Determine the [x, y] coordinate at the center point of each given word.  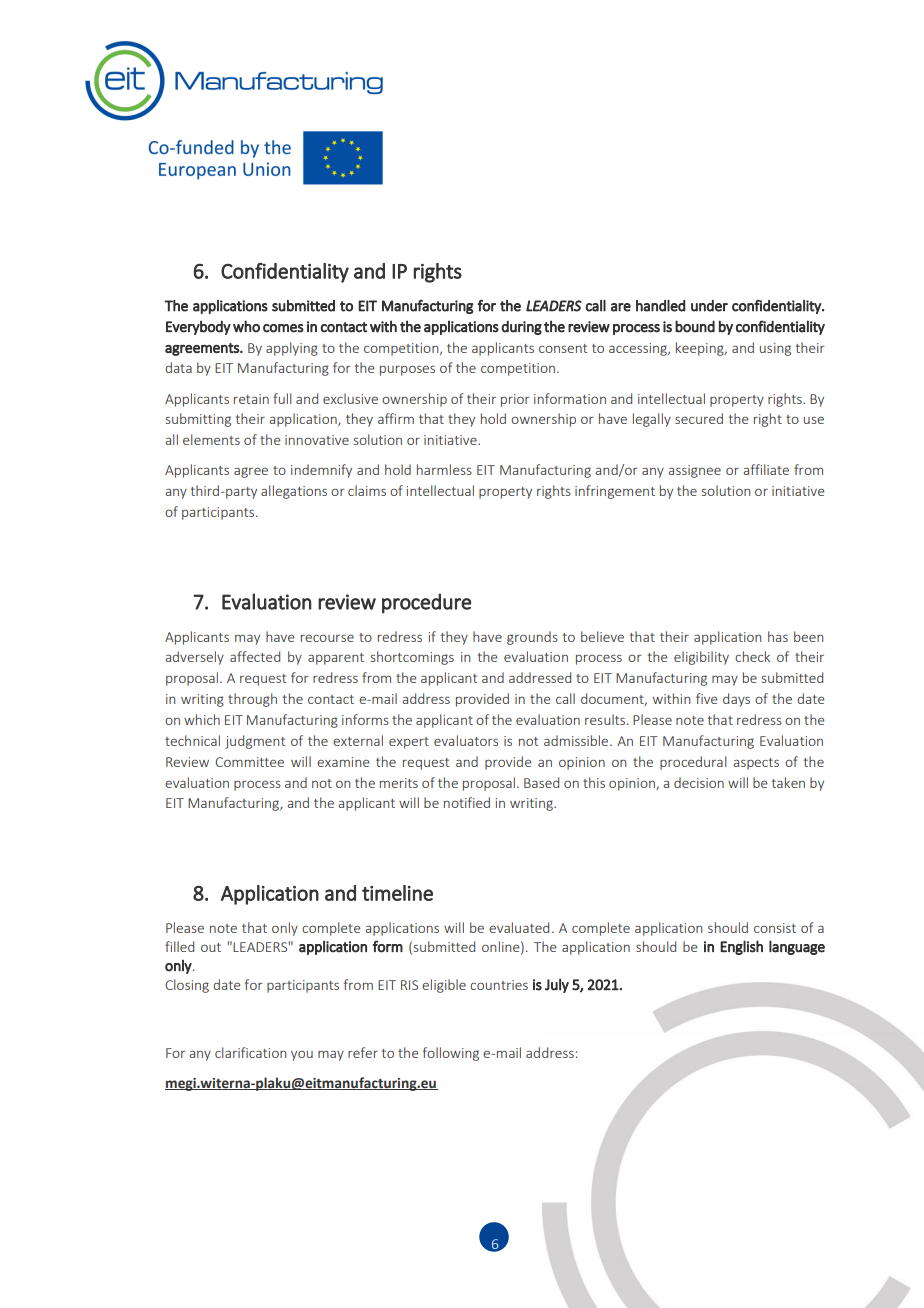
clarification [250, 1052]
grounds [532, 638]
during [521, 327]
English [741, 947]
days [736, 700]
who [246, 326]
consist [775, 928]
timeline [397, 893]
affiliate [766, 469]
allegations [294, 492]
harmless [444, 469]
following [451, 1054]
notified [467, 802]
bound [695, 326]
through [252, 700]
